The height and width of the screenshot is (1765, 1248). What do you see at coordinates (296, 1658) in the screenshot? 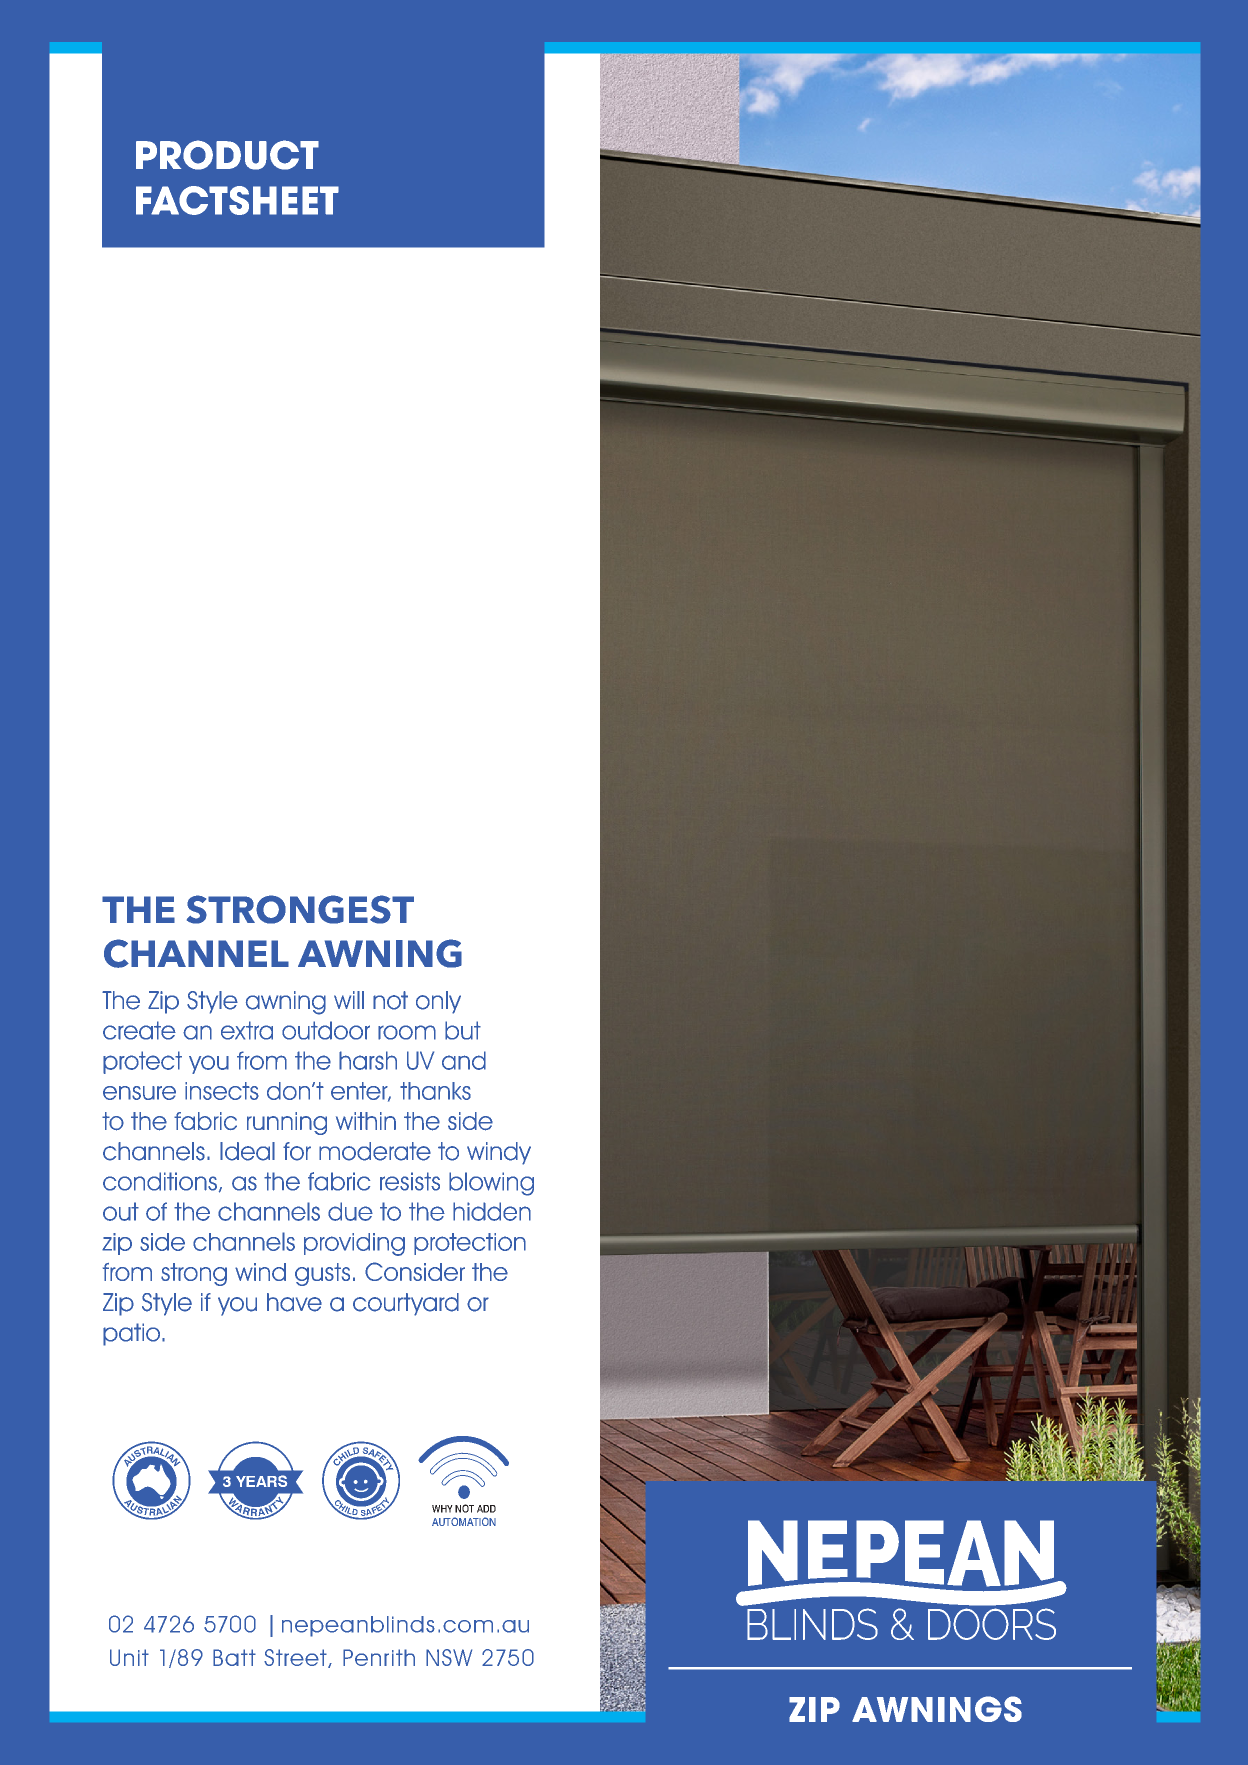
I see `Street` at bounding box center [296, 1658].
